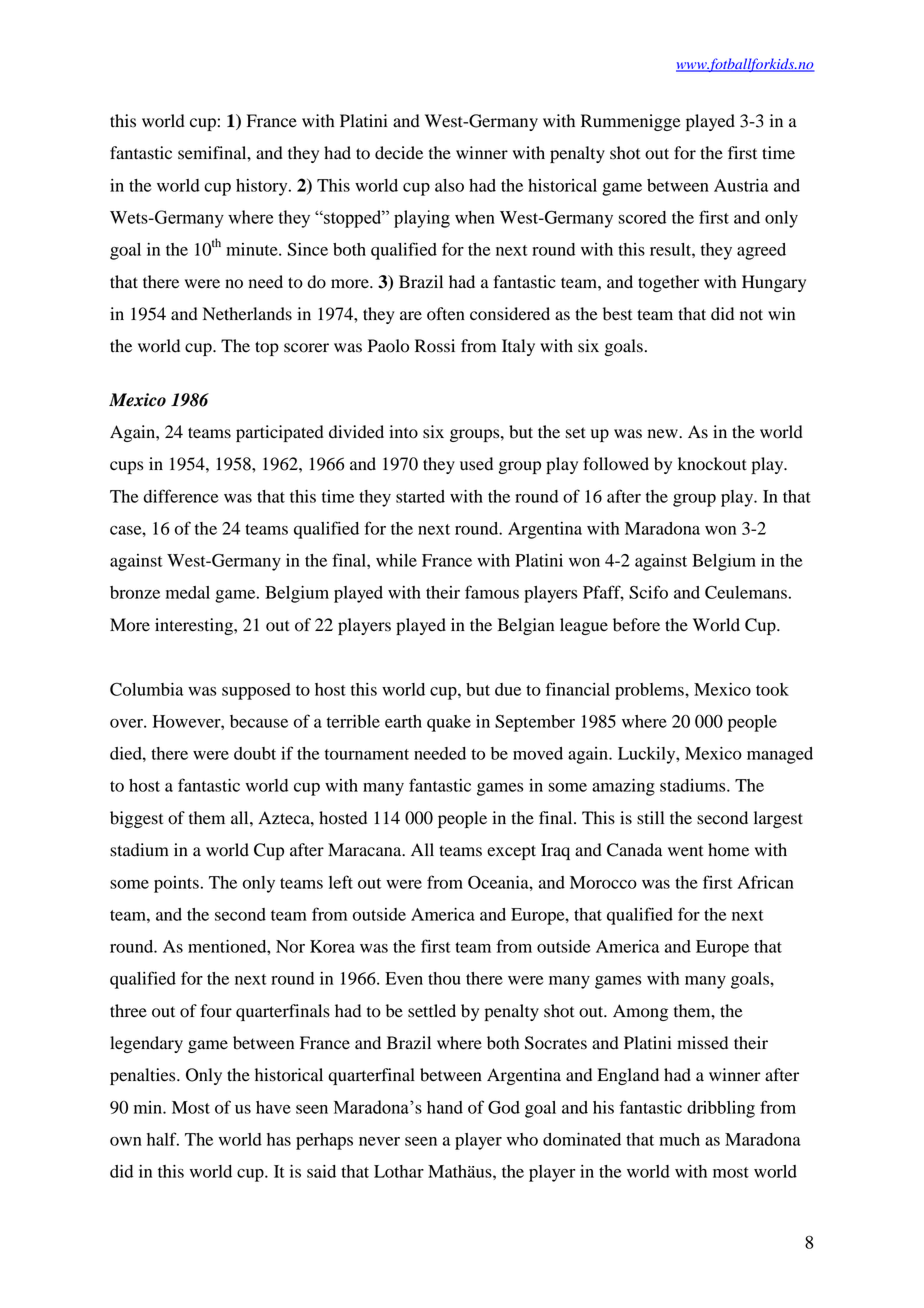 This screenshot has width=924, height=1308. I want to click on problems, so click(650, 691).
